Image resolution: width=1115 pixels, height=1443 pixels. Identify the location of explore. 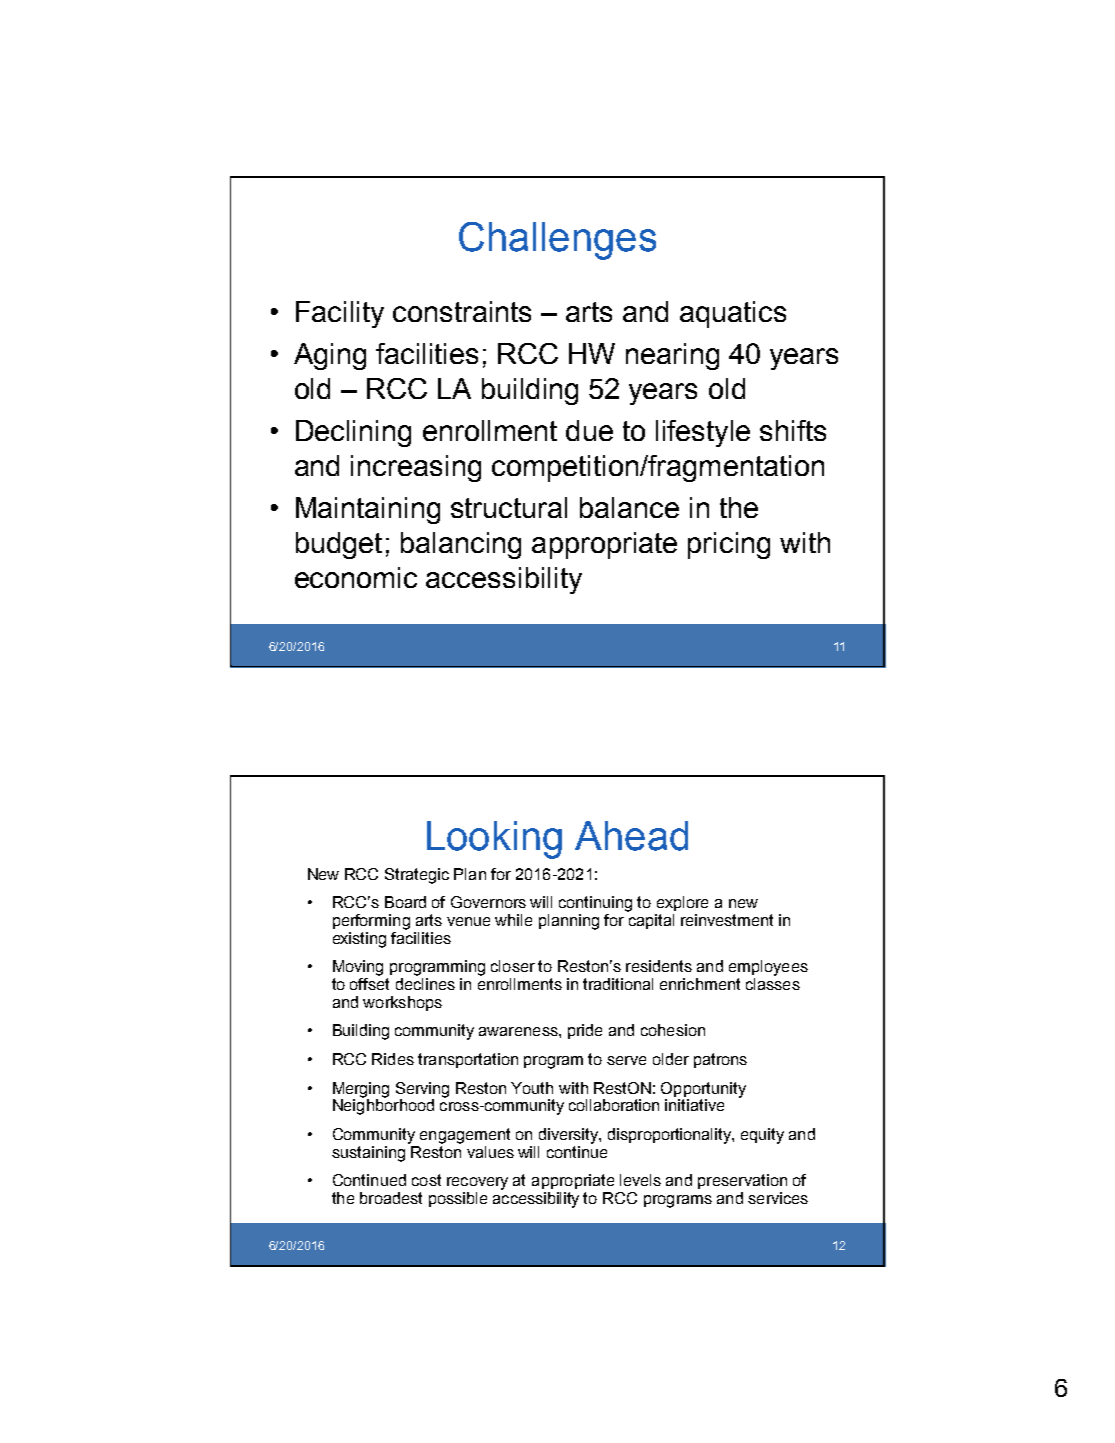
(682, 903).
